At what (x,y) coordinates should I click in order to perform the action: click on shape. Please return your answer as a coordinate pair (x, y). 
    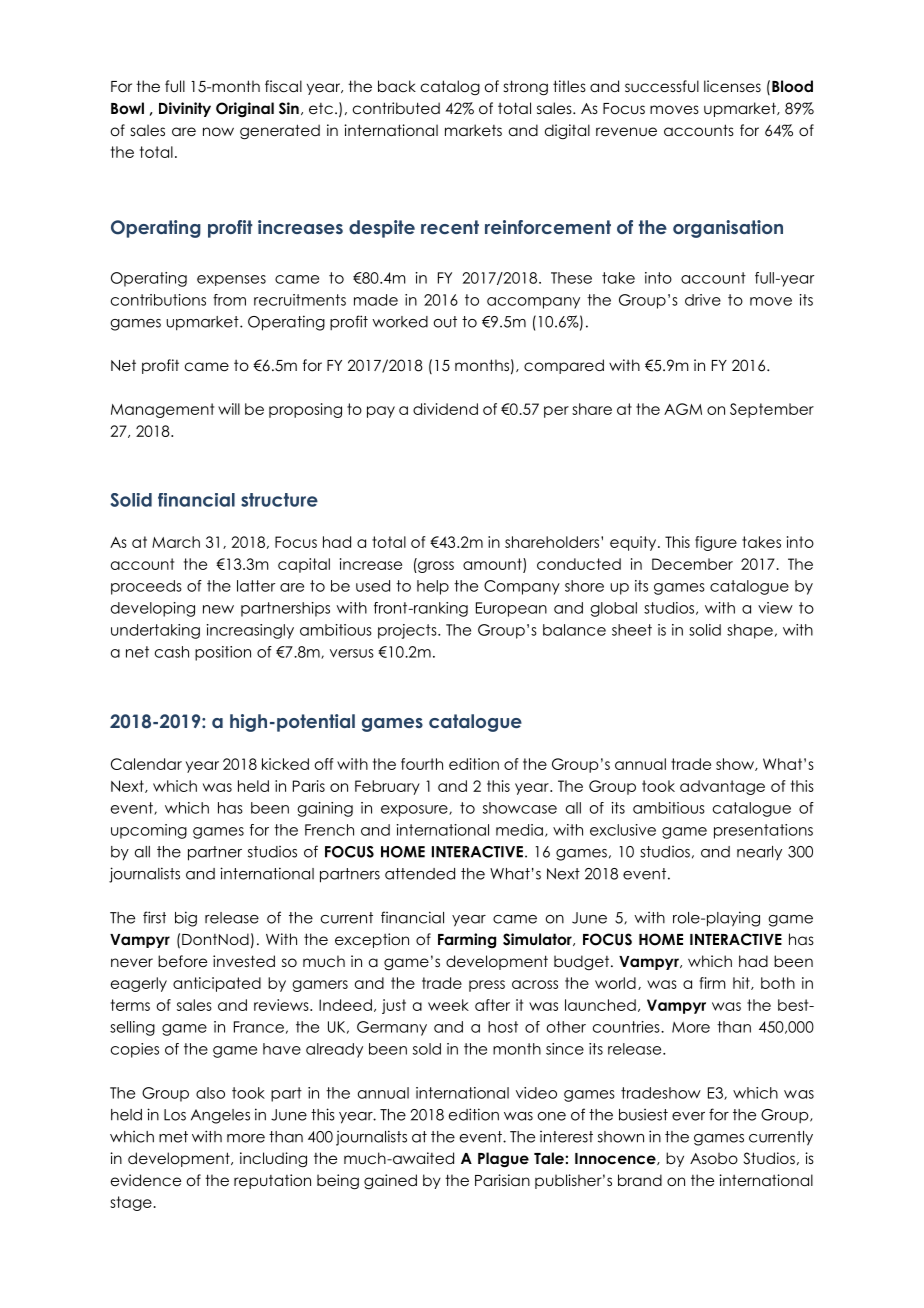
    Looking at the image, I should click on (750, 631).
